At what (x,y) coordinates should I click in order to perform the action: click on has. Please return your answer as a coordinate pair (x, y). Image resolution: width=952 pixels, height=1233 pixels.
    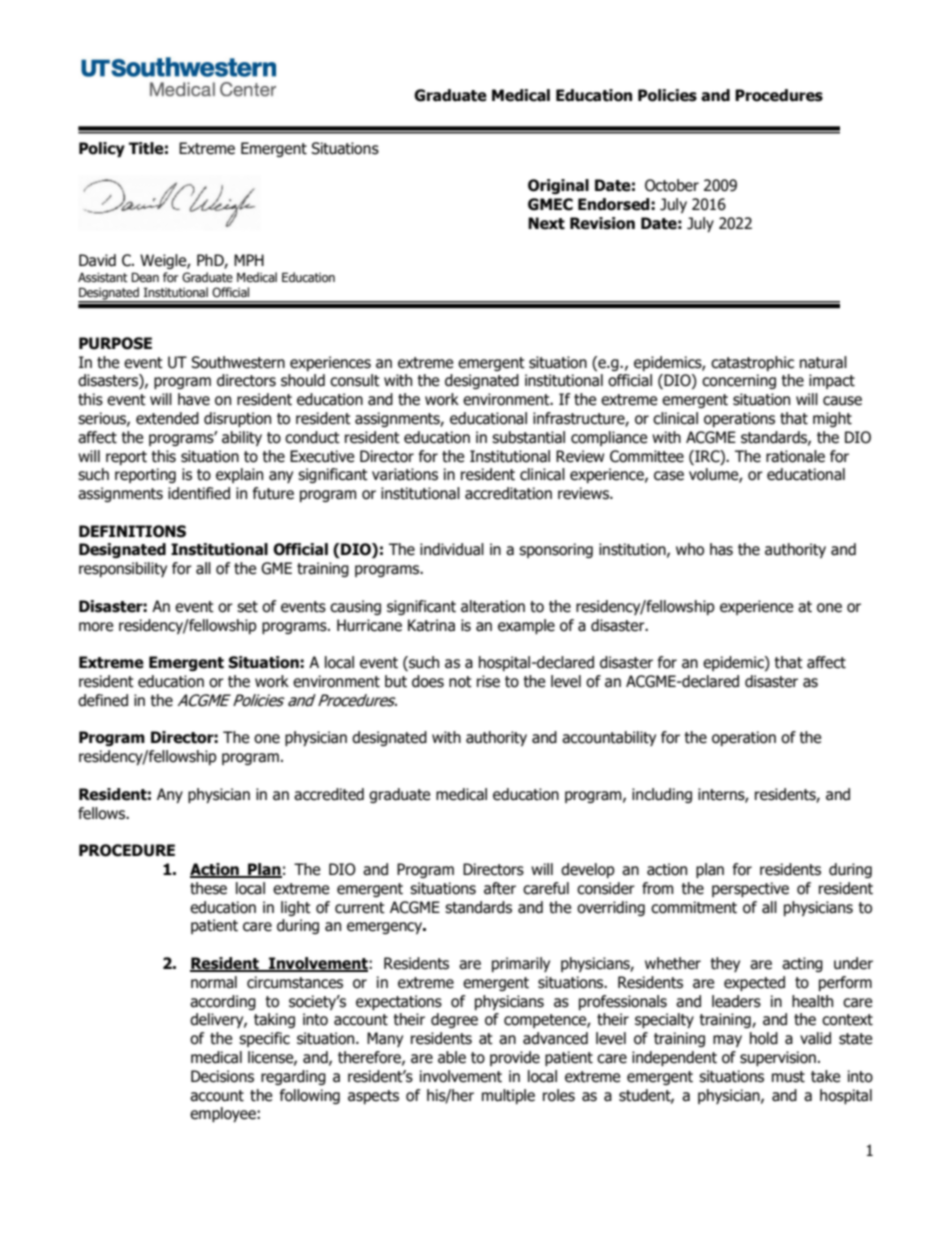
    Looking at the image, I should click on (721, 549).
